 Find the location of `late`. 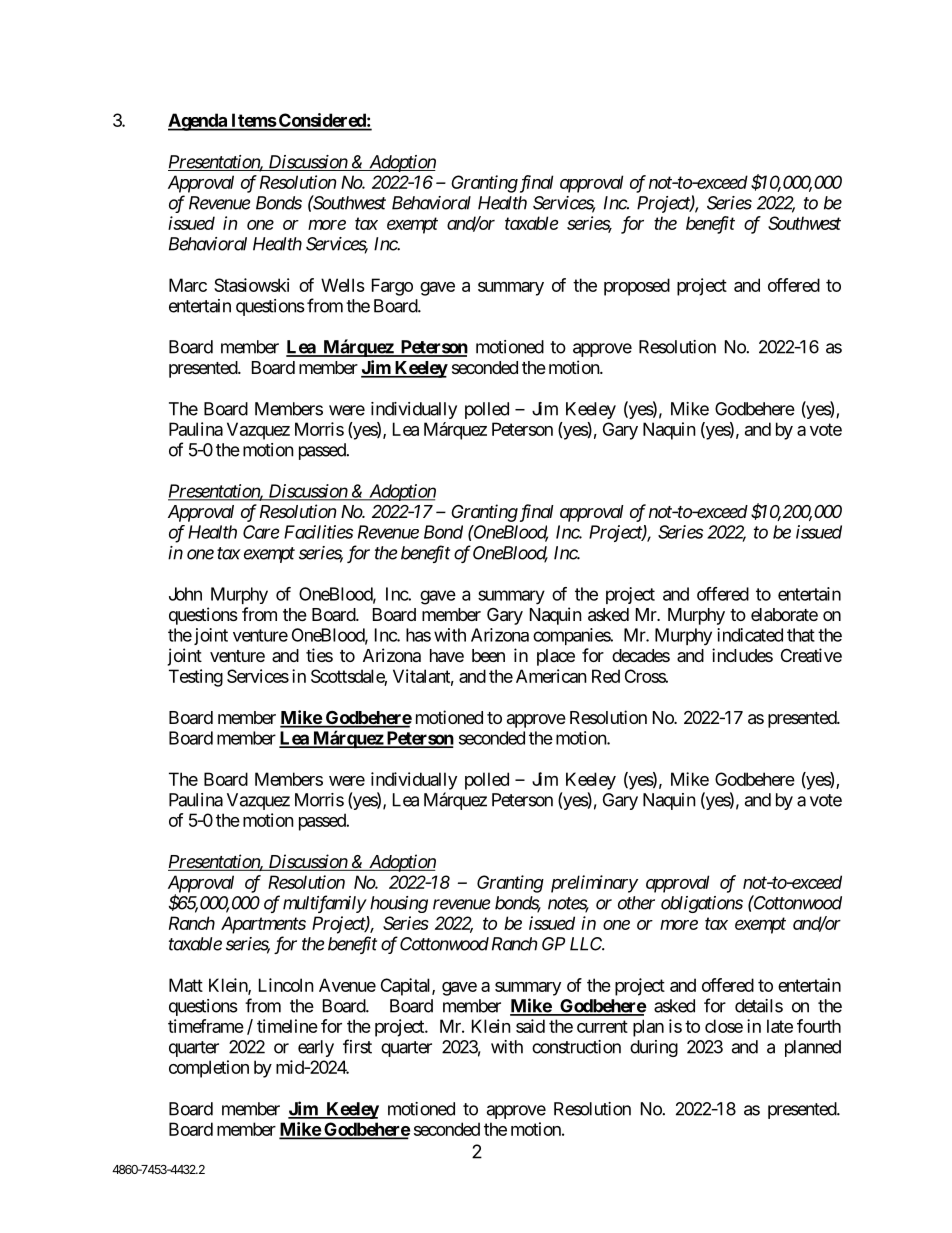

late is located at coordinates (780, 1026).
